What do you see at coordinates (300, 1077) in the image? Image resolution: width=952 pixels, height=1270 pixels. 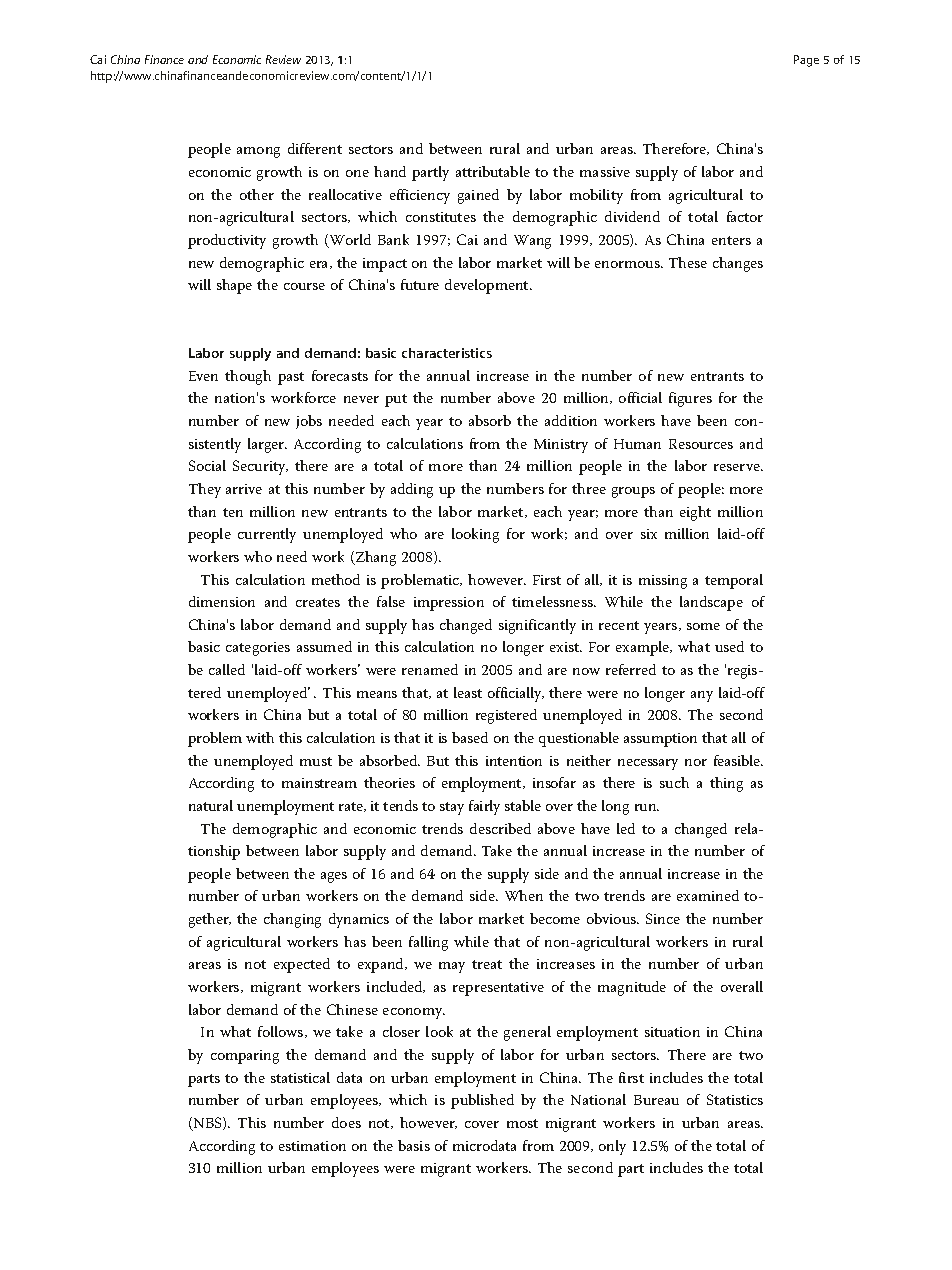 I see `statistical` at bounding box center [300, 1077].
